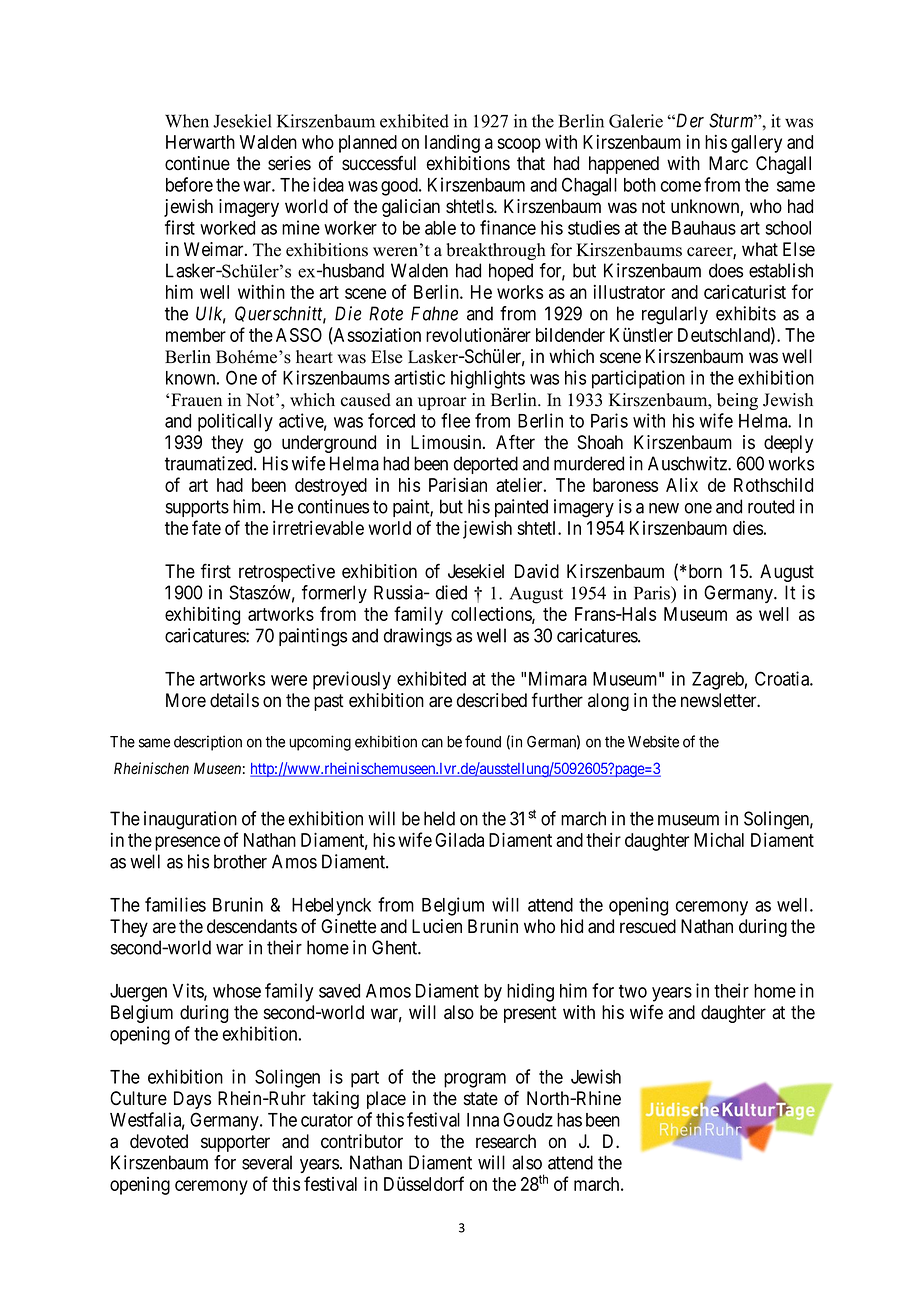 This image has width=924, height=1308. Describe the element at coordinates (705, 571) in the image. I see `born` at that location.
